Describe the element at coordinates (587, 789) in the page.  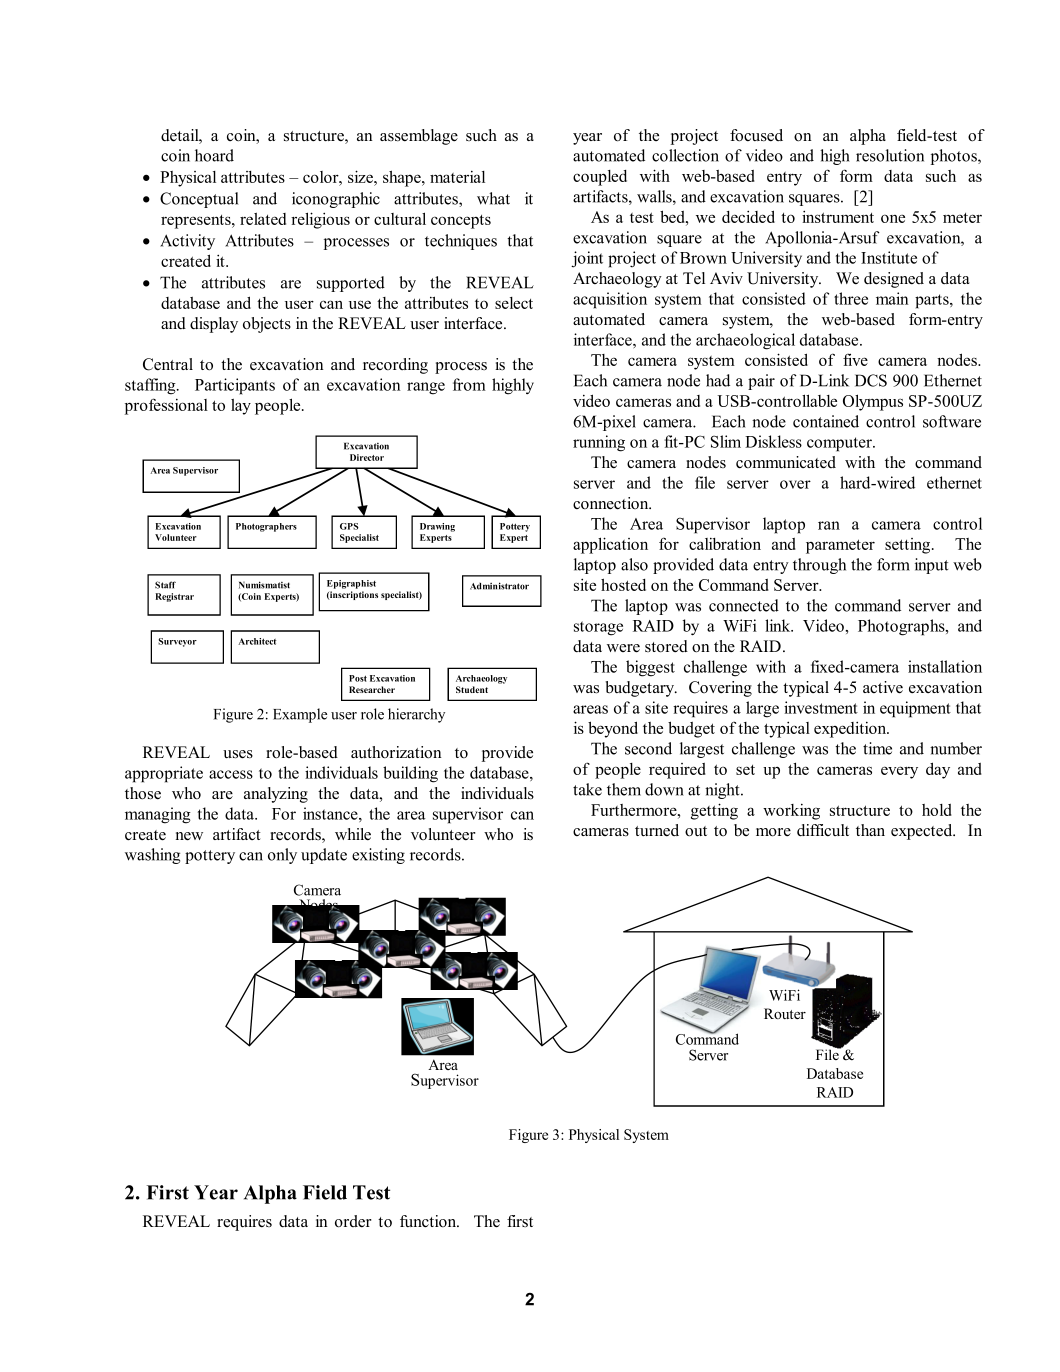
I see `take` at that location.
